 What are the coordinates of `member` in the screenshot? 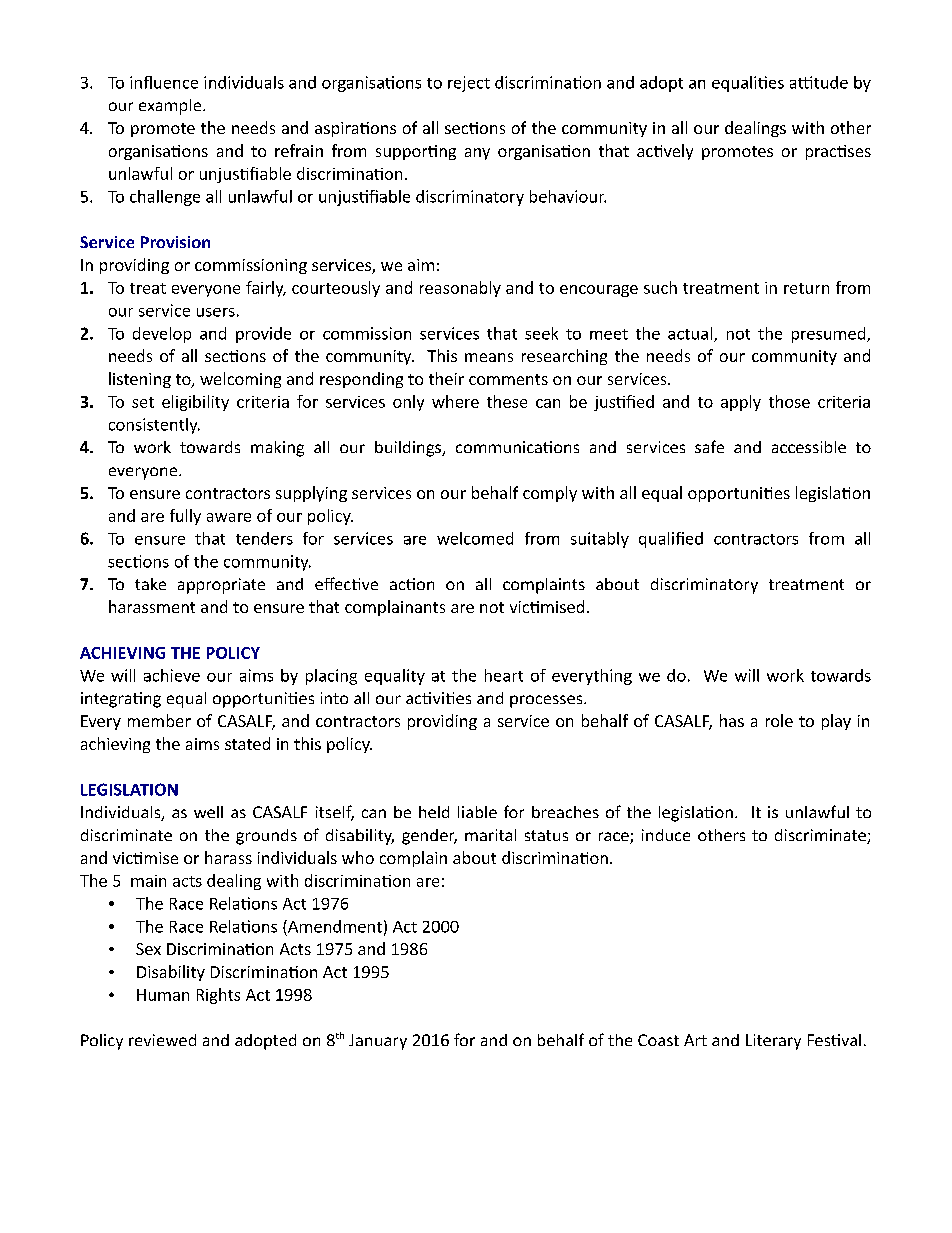 It's located at (159, 720).
